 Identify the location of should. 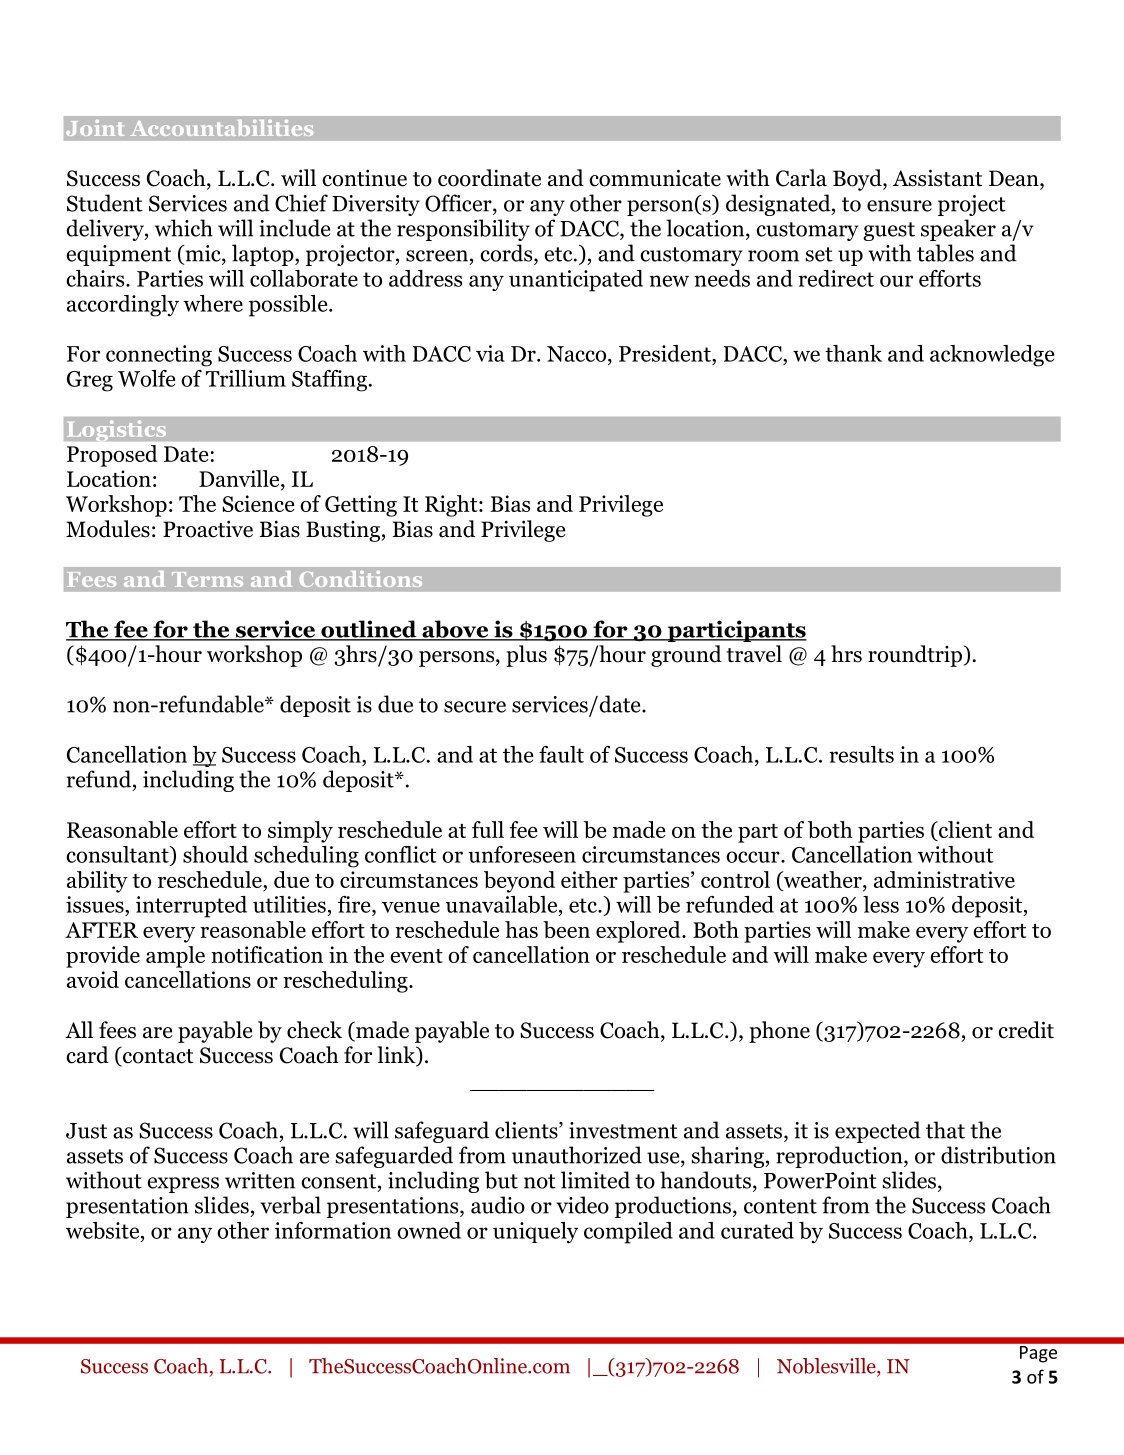
(215, 854).
